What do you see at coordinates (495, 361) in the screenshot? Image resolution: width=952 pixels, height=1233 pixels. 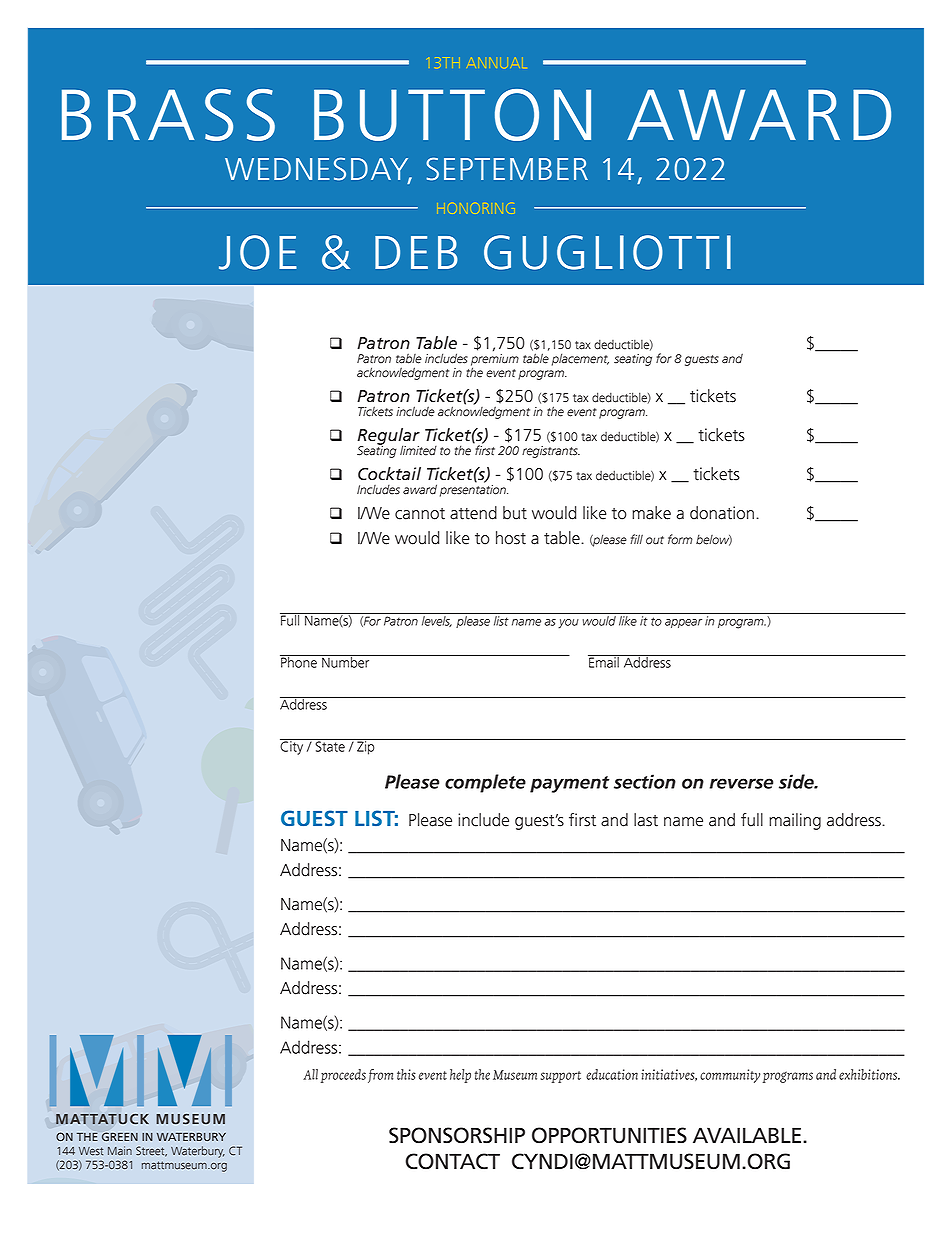 I see `premium` at bounding box center [495, 361].
